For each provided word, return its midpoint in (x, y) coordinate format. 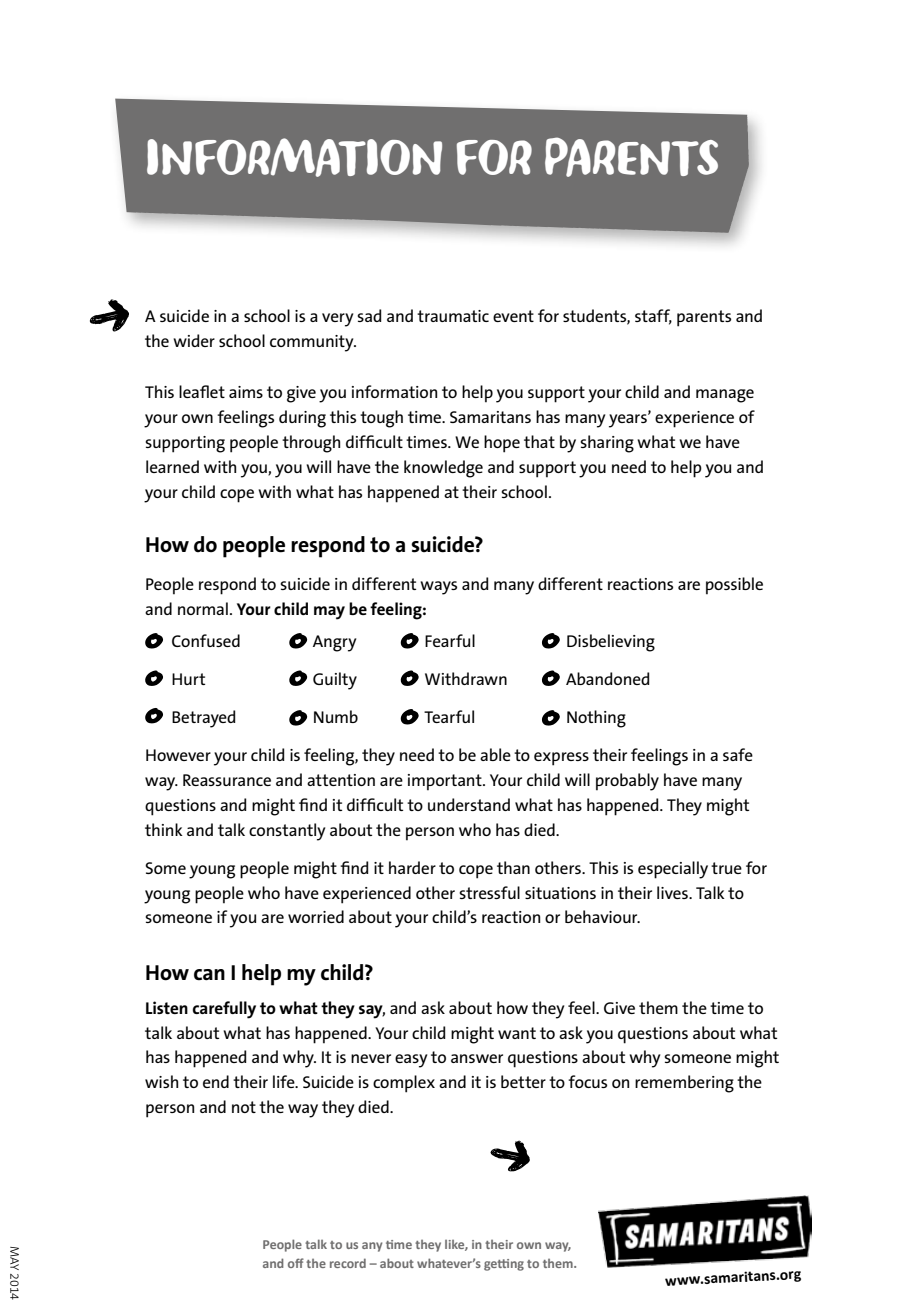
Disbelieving (611, 643)
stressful (489, 892)
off (296, 1263)
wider (194, 340)
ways (438, 588)
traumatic (453, 316)
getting (504, 1265)
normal (203, 608)
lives (673, 892)
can (209, 974)
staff (653, 317)
